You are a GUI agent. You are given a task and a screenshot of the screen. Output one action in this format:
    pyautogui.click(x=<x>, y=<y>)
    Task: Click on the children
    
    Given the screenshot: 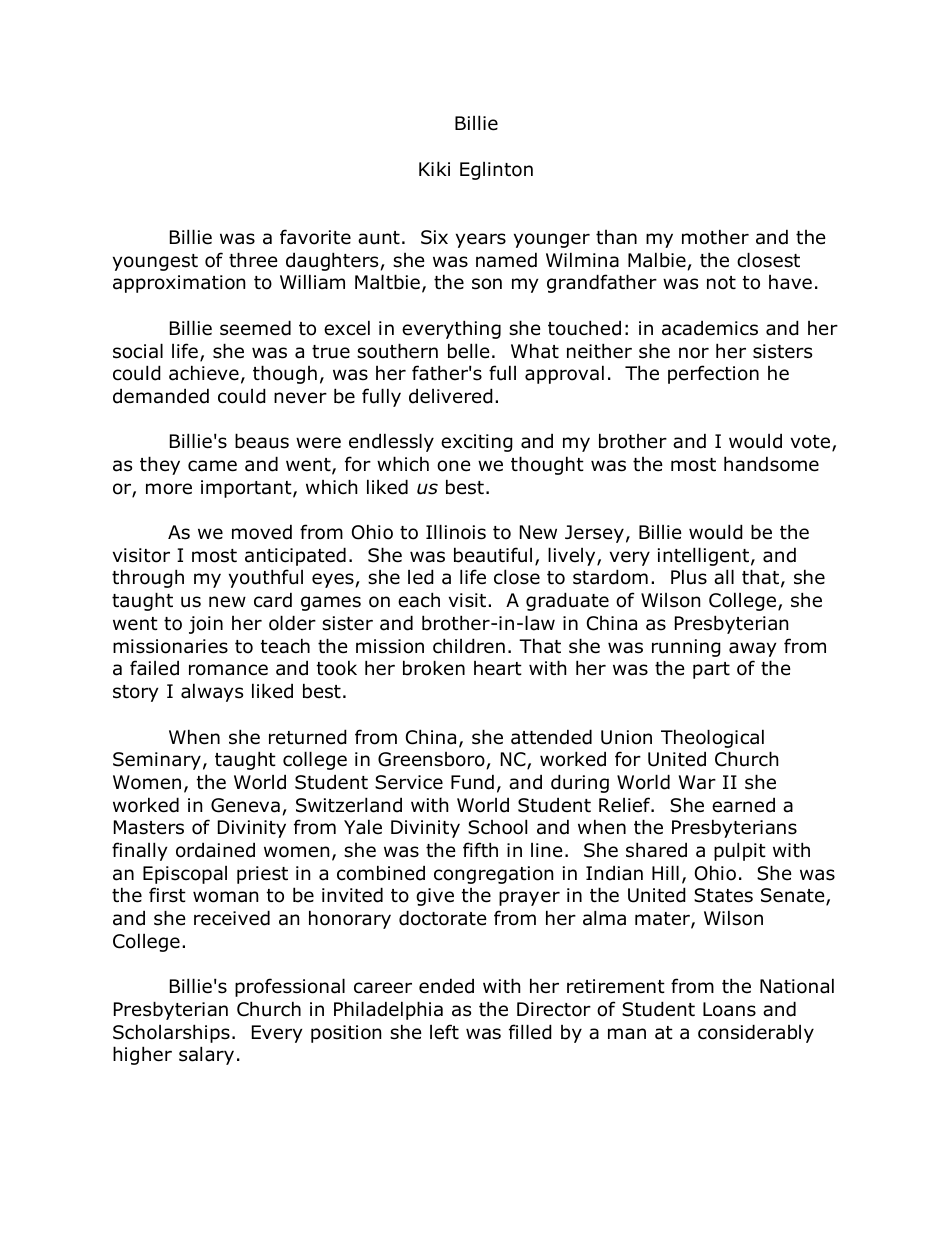 What is the action you would take?
    pyautogui.click(x=469, y=646)
